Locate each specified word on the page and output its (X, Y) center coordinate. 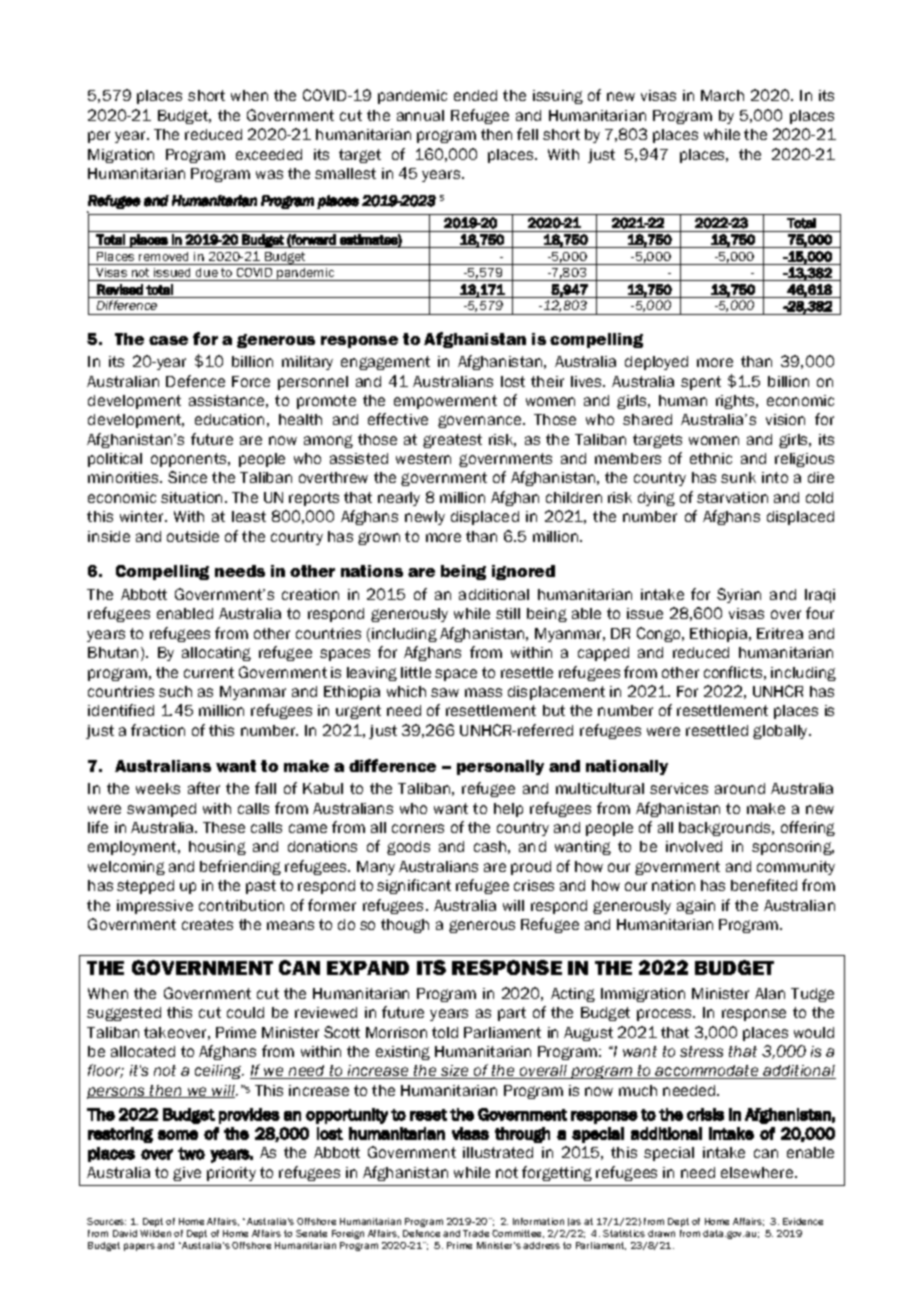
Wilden (155, 1233)
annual (420, 115)
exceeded (269, 154)
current (209, 672)
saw (445, 692)
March (722, 95)
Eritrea (780, 633)
